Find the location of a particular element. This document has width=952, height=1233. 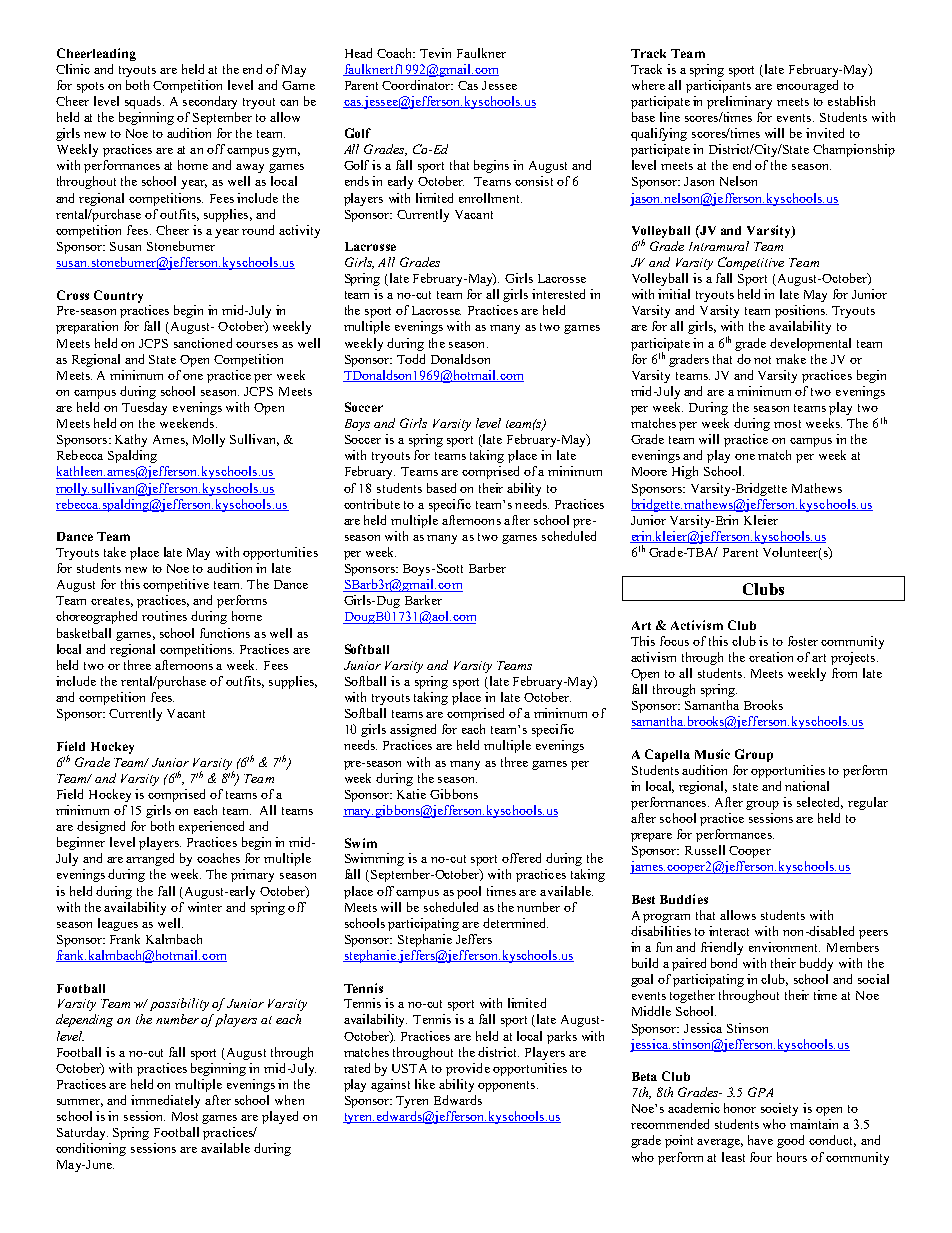

Katie is located at coordinates (411, 794).
